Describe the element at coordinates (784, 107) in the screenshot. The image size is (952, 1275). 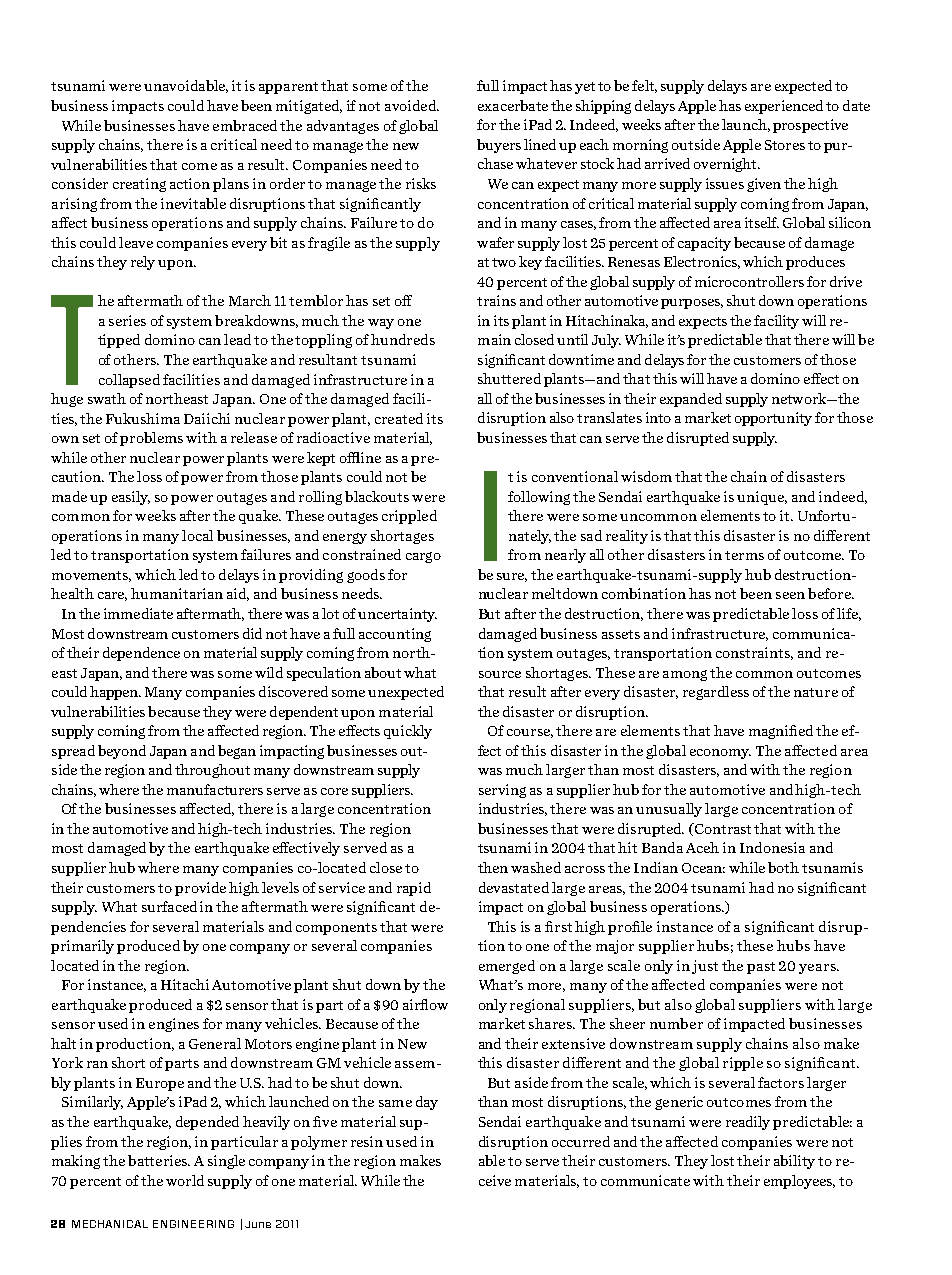
I see `experienced` at that location.
